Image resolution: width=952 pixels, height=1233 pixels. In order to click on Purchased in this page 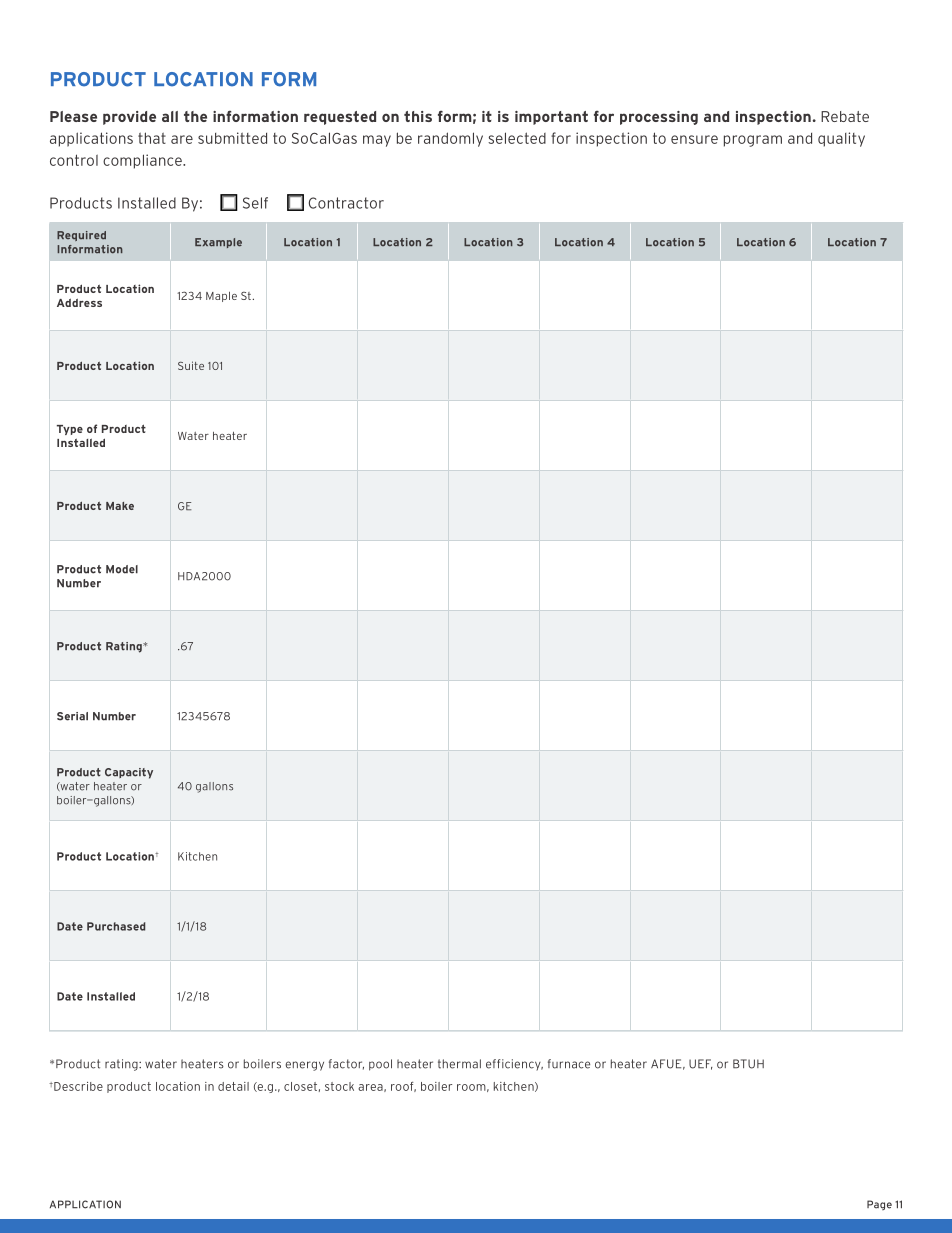, I will do `click(116, 926)`.
